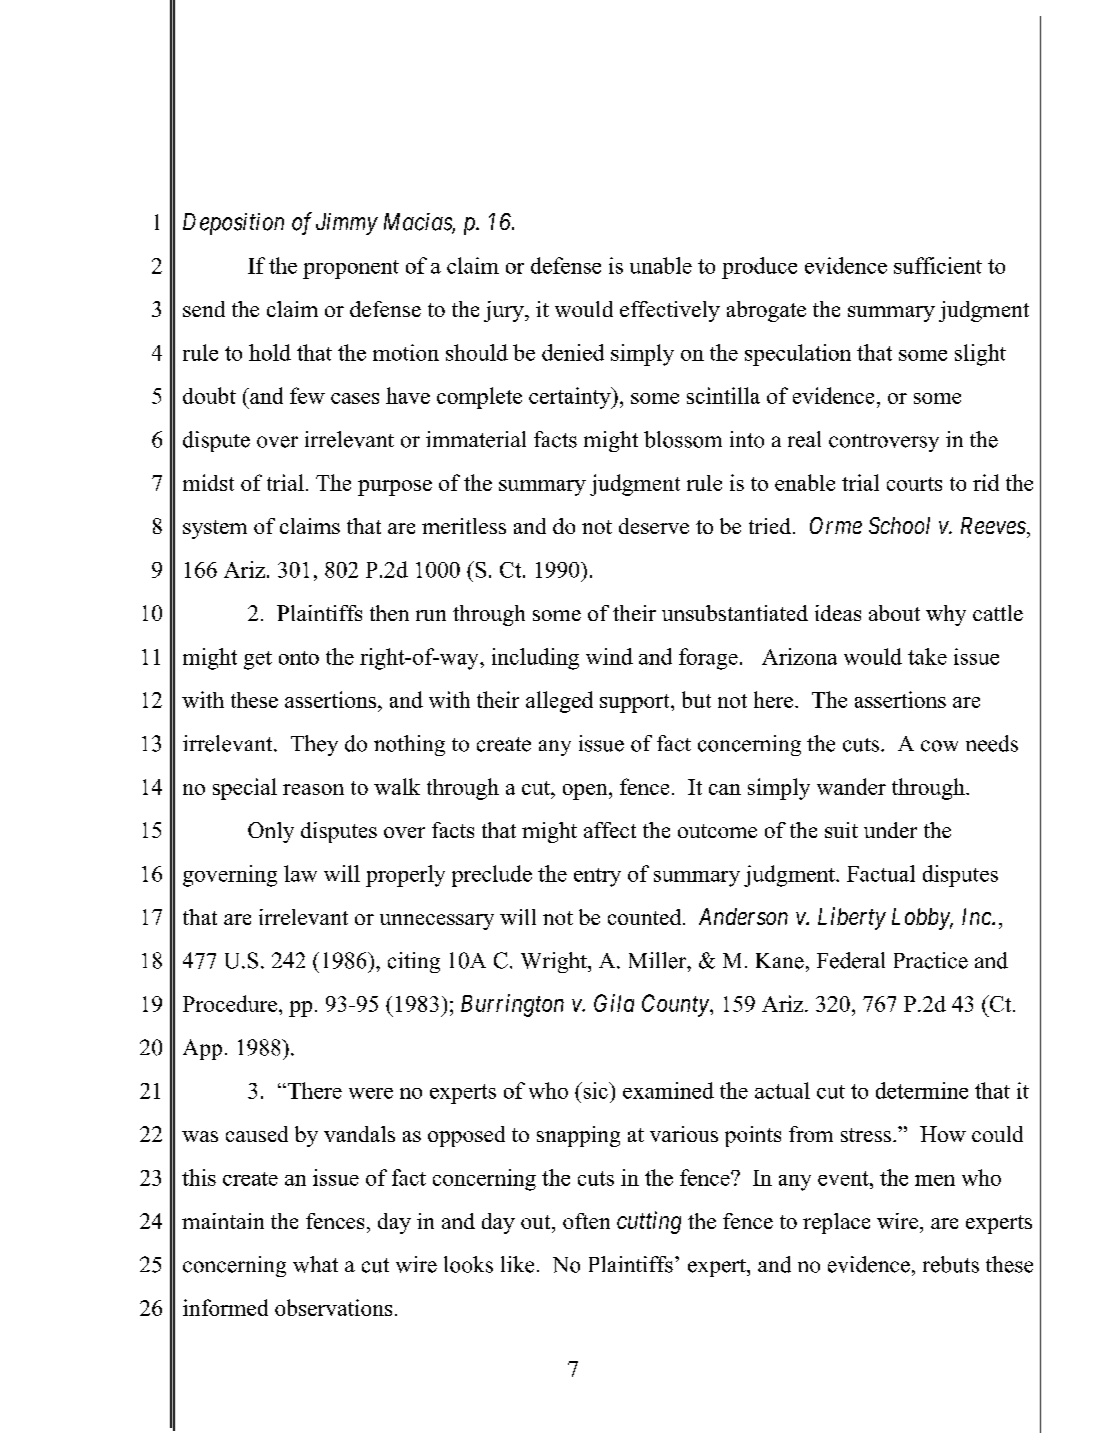  I want to click on unable, so click(661, 265).
